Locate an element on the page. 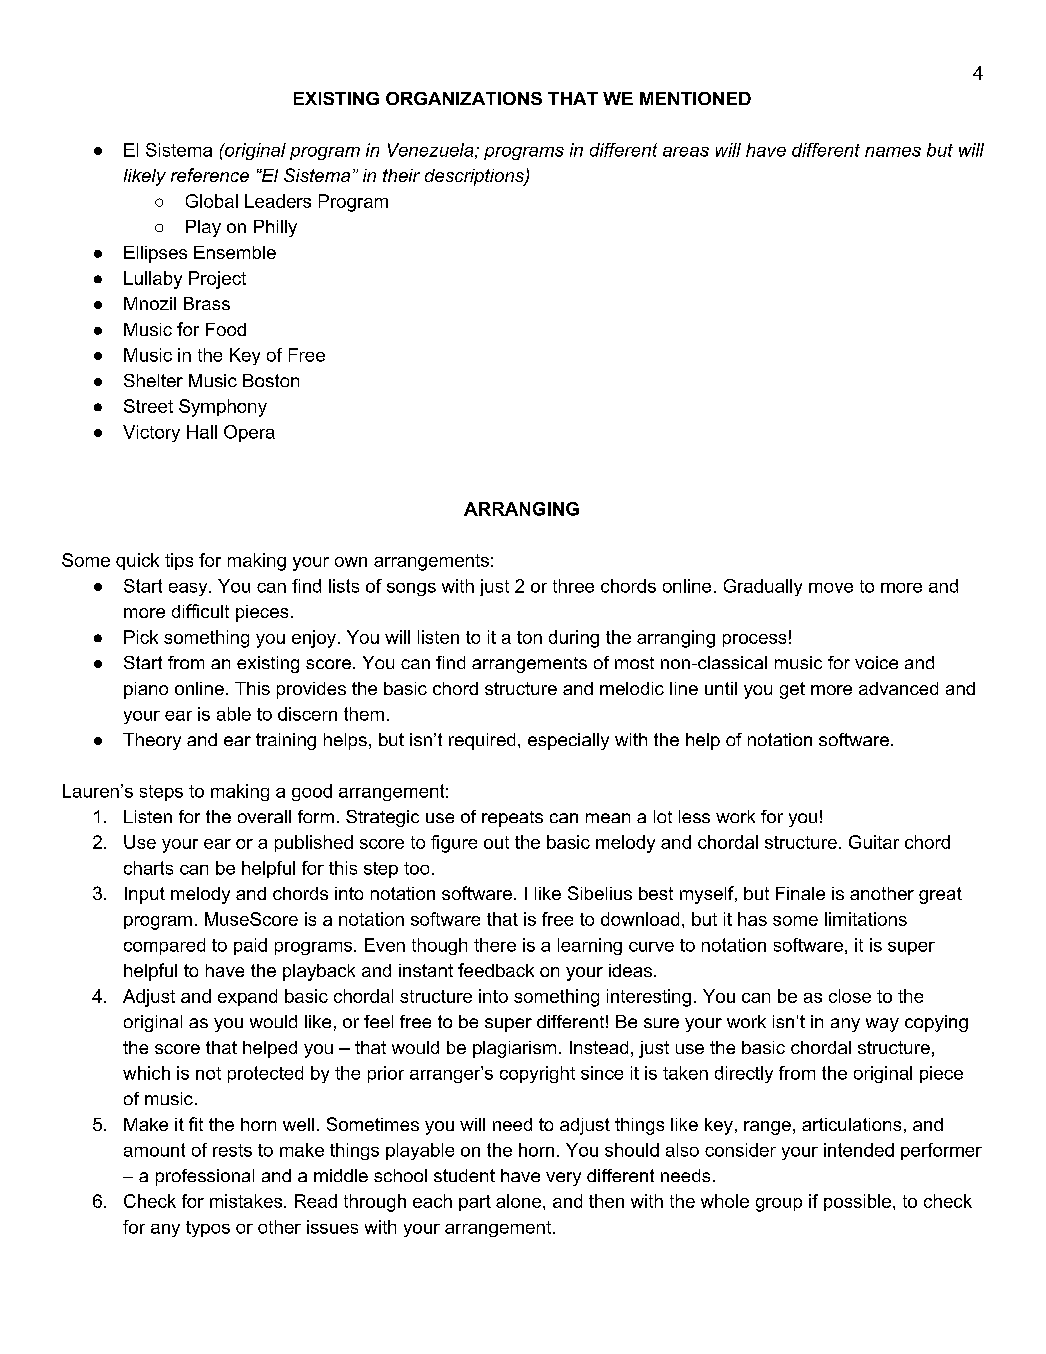 The height and width of the image is (1354, 1046). paid is located at coordinates (250, 946).
